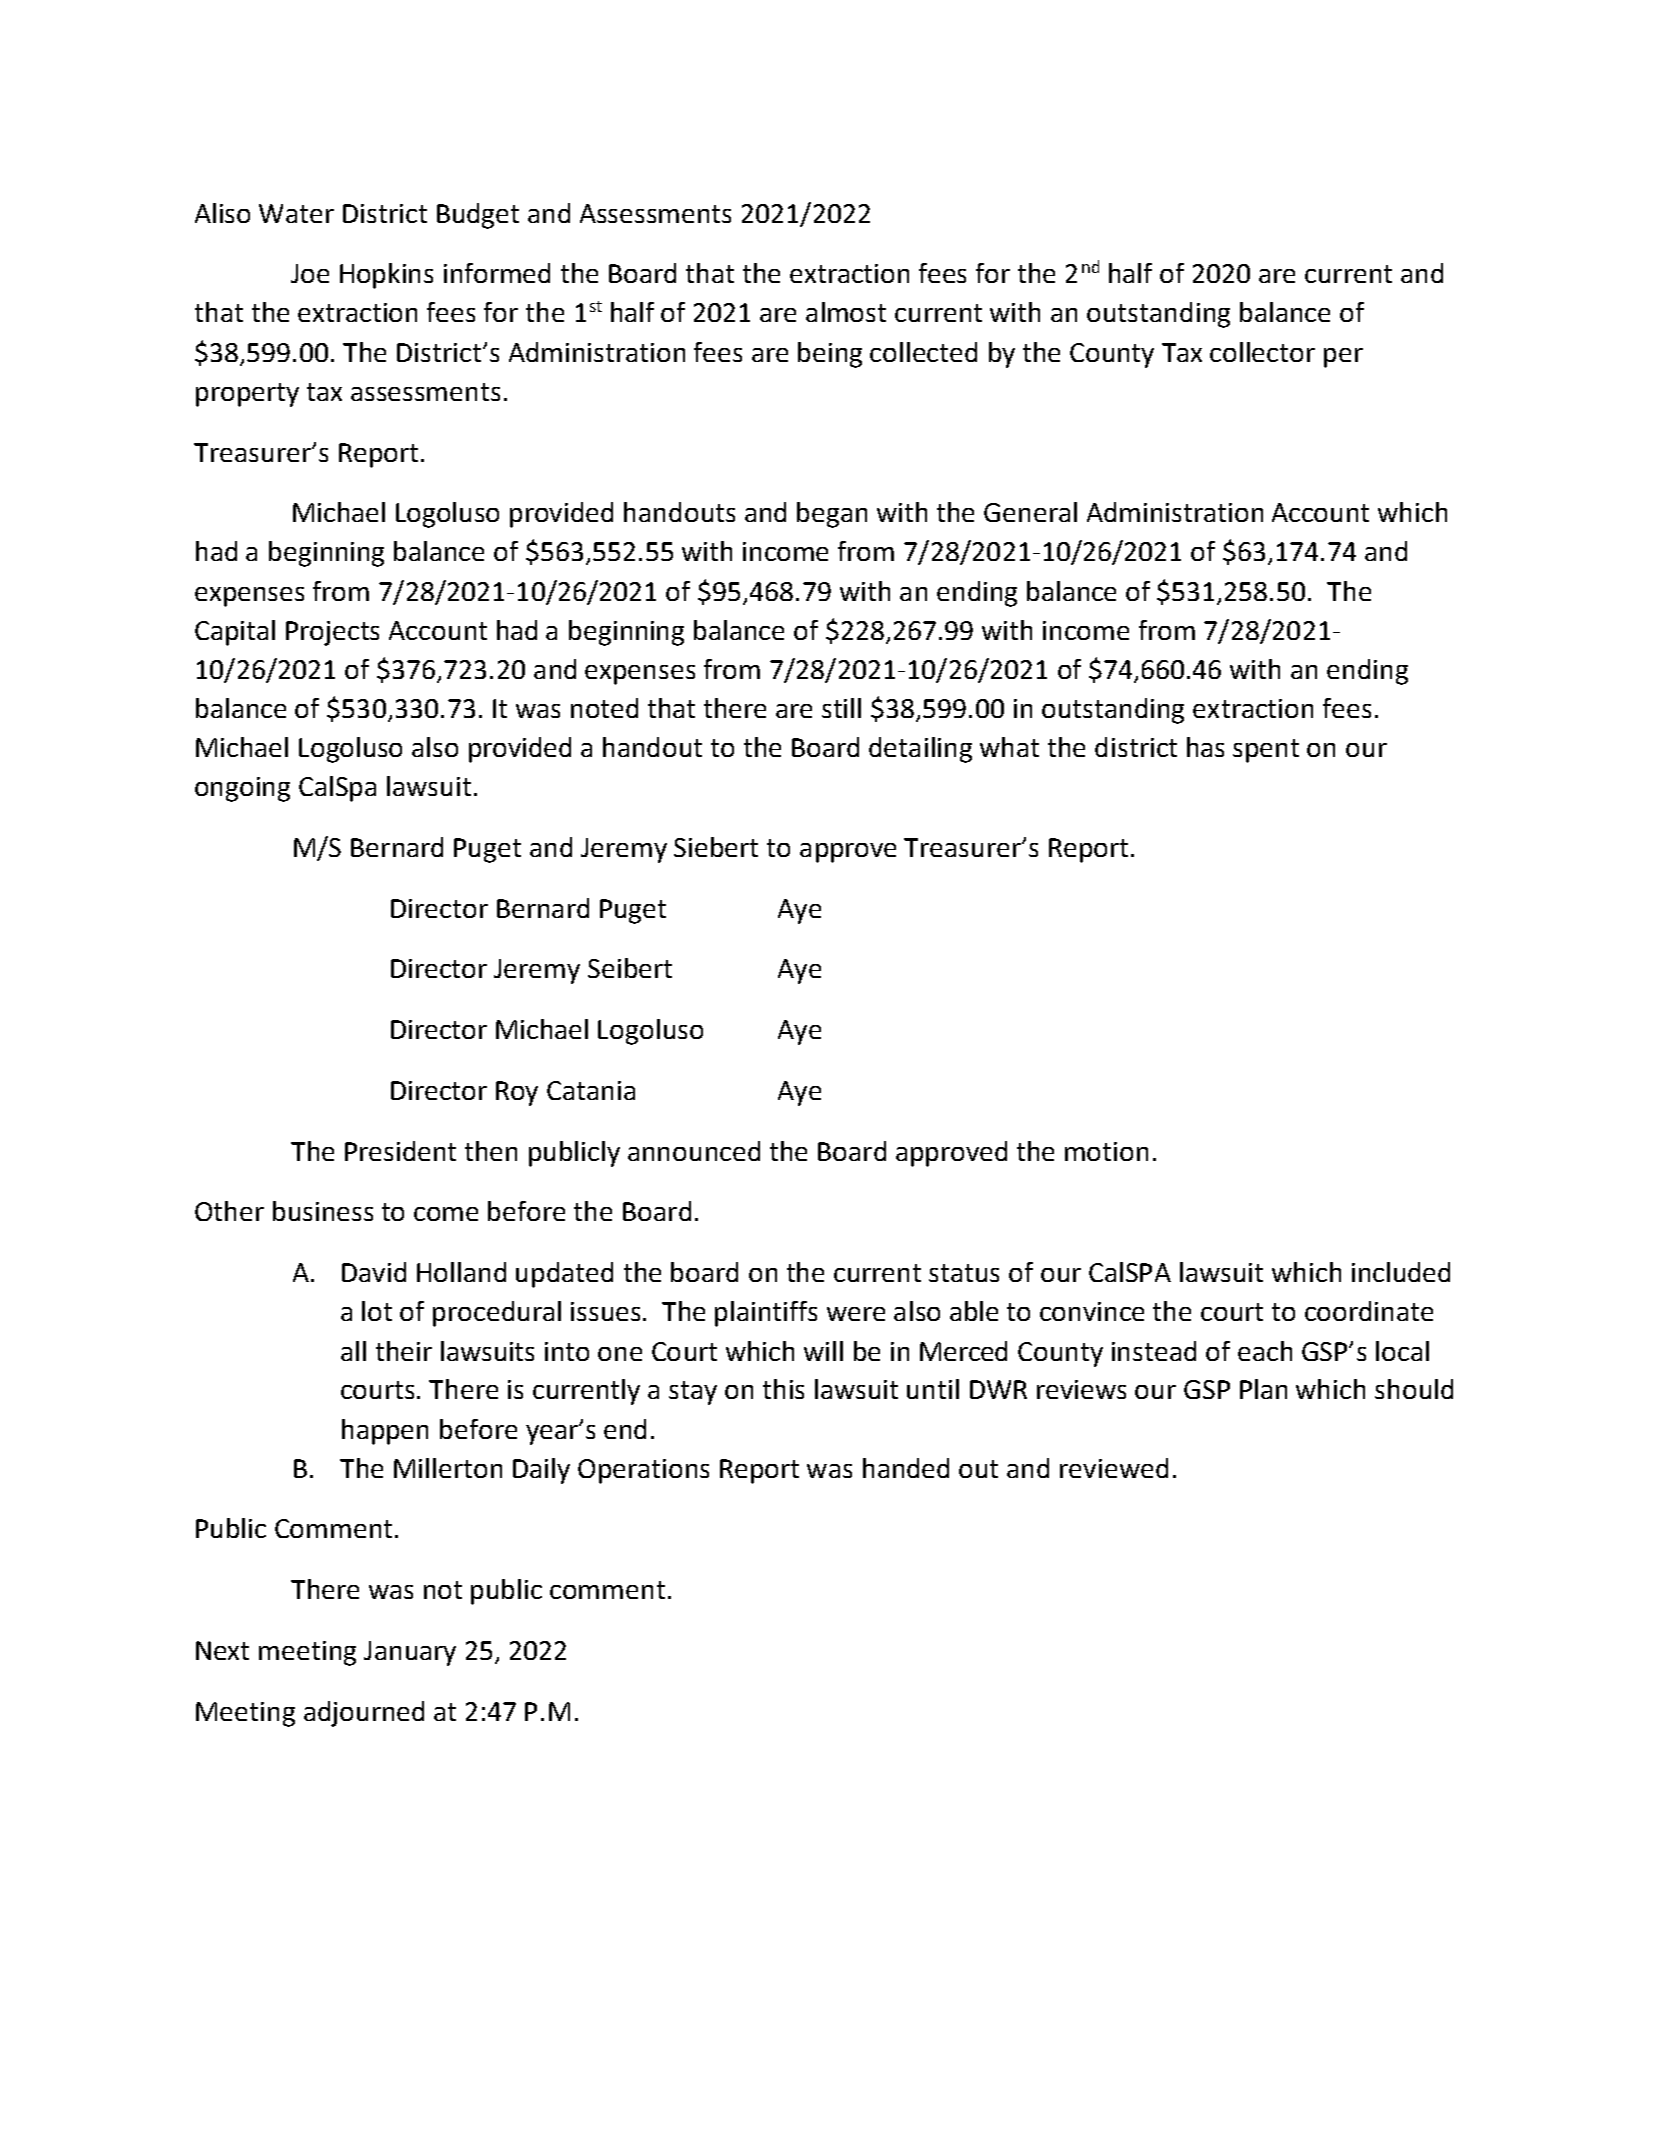 Image resolution: width=1653 pixels, height=2139 pixels. I want to click on almost, so click(846, 312).
